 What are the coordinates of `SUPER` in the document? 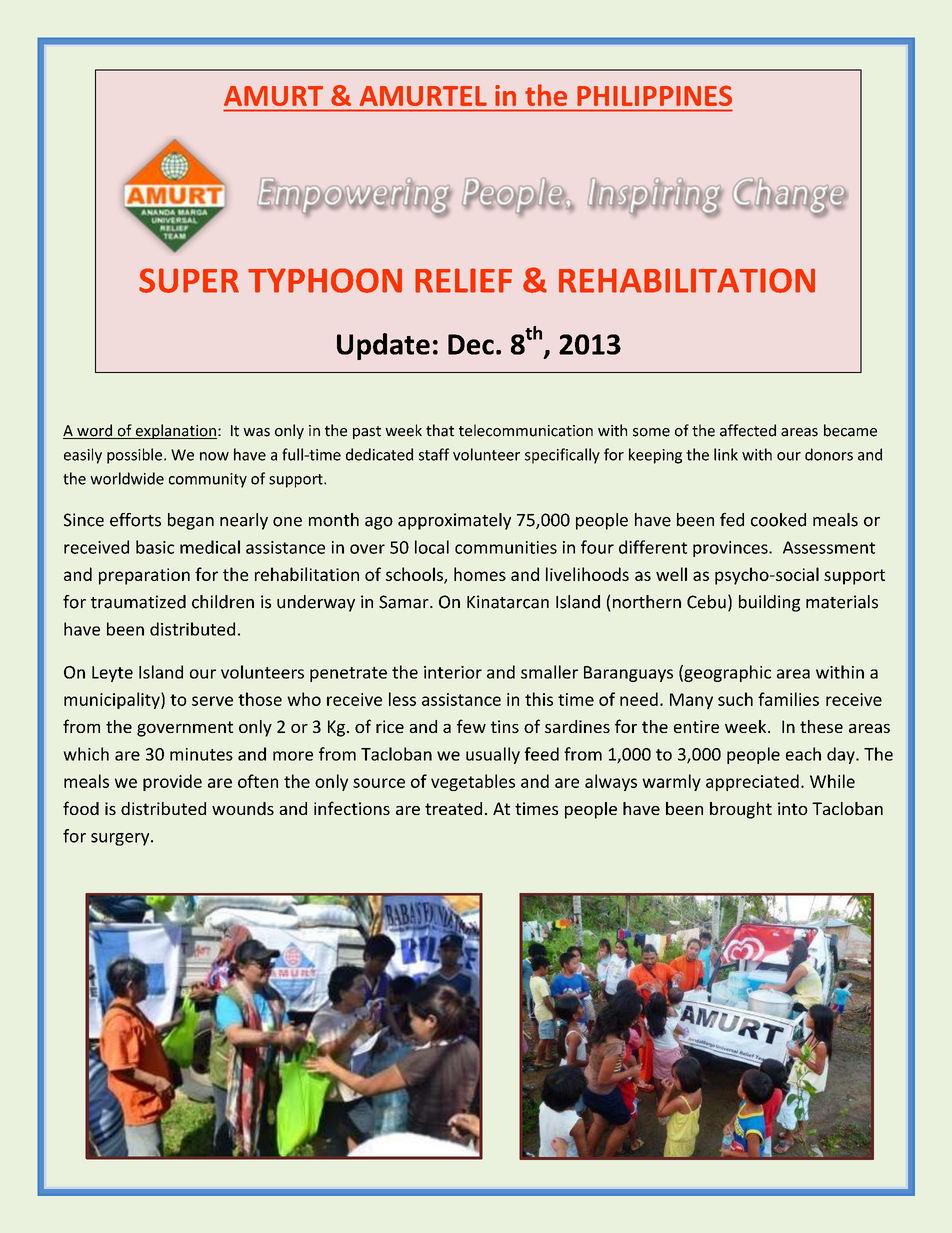 It's located at (189, 280).
